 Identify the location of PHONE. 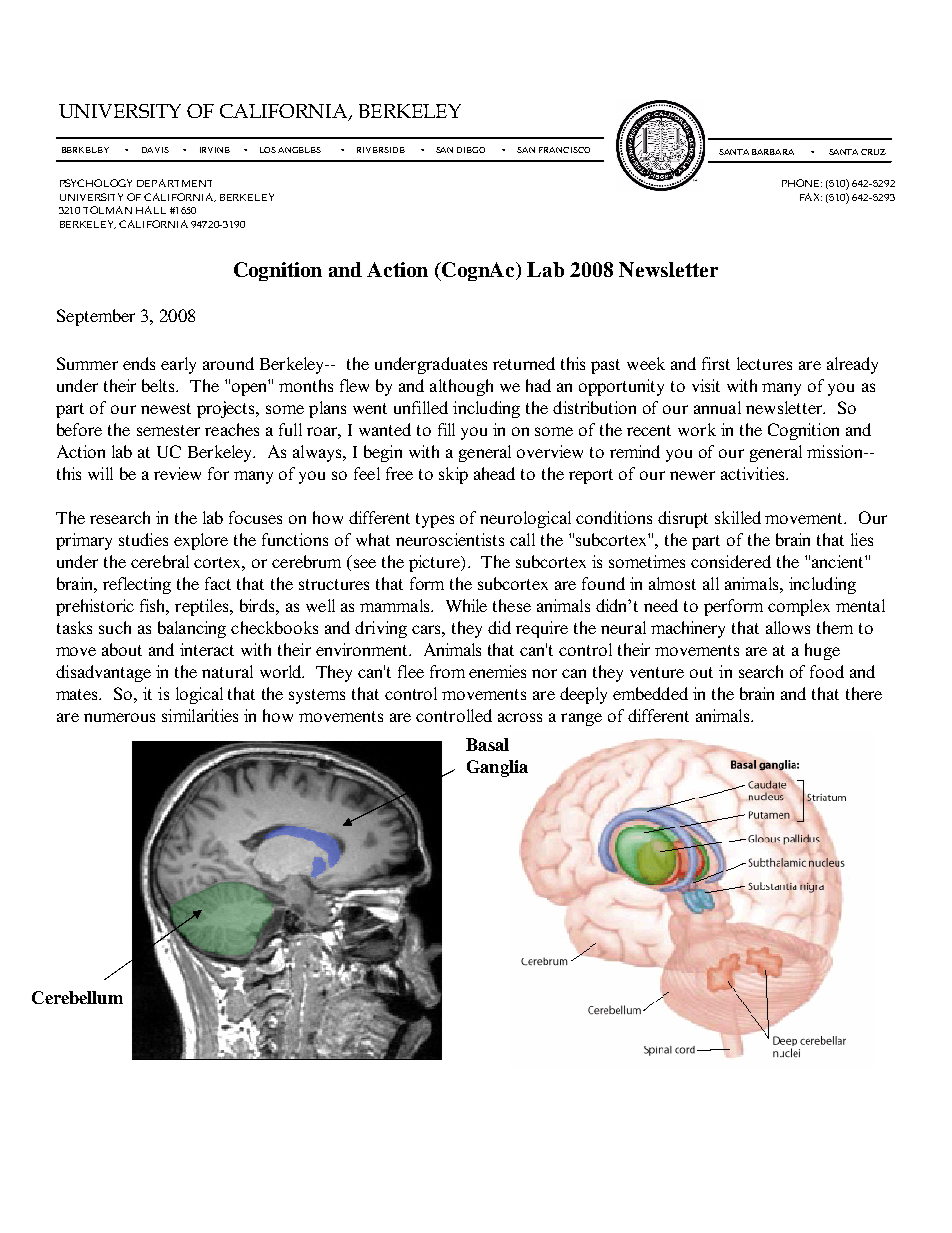
(802, 183).
